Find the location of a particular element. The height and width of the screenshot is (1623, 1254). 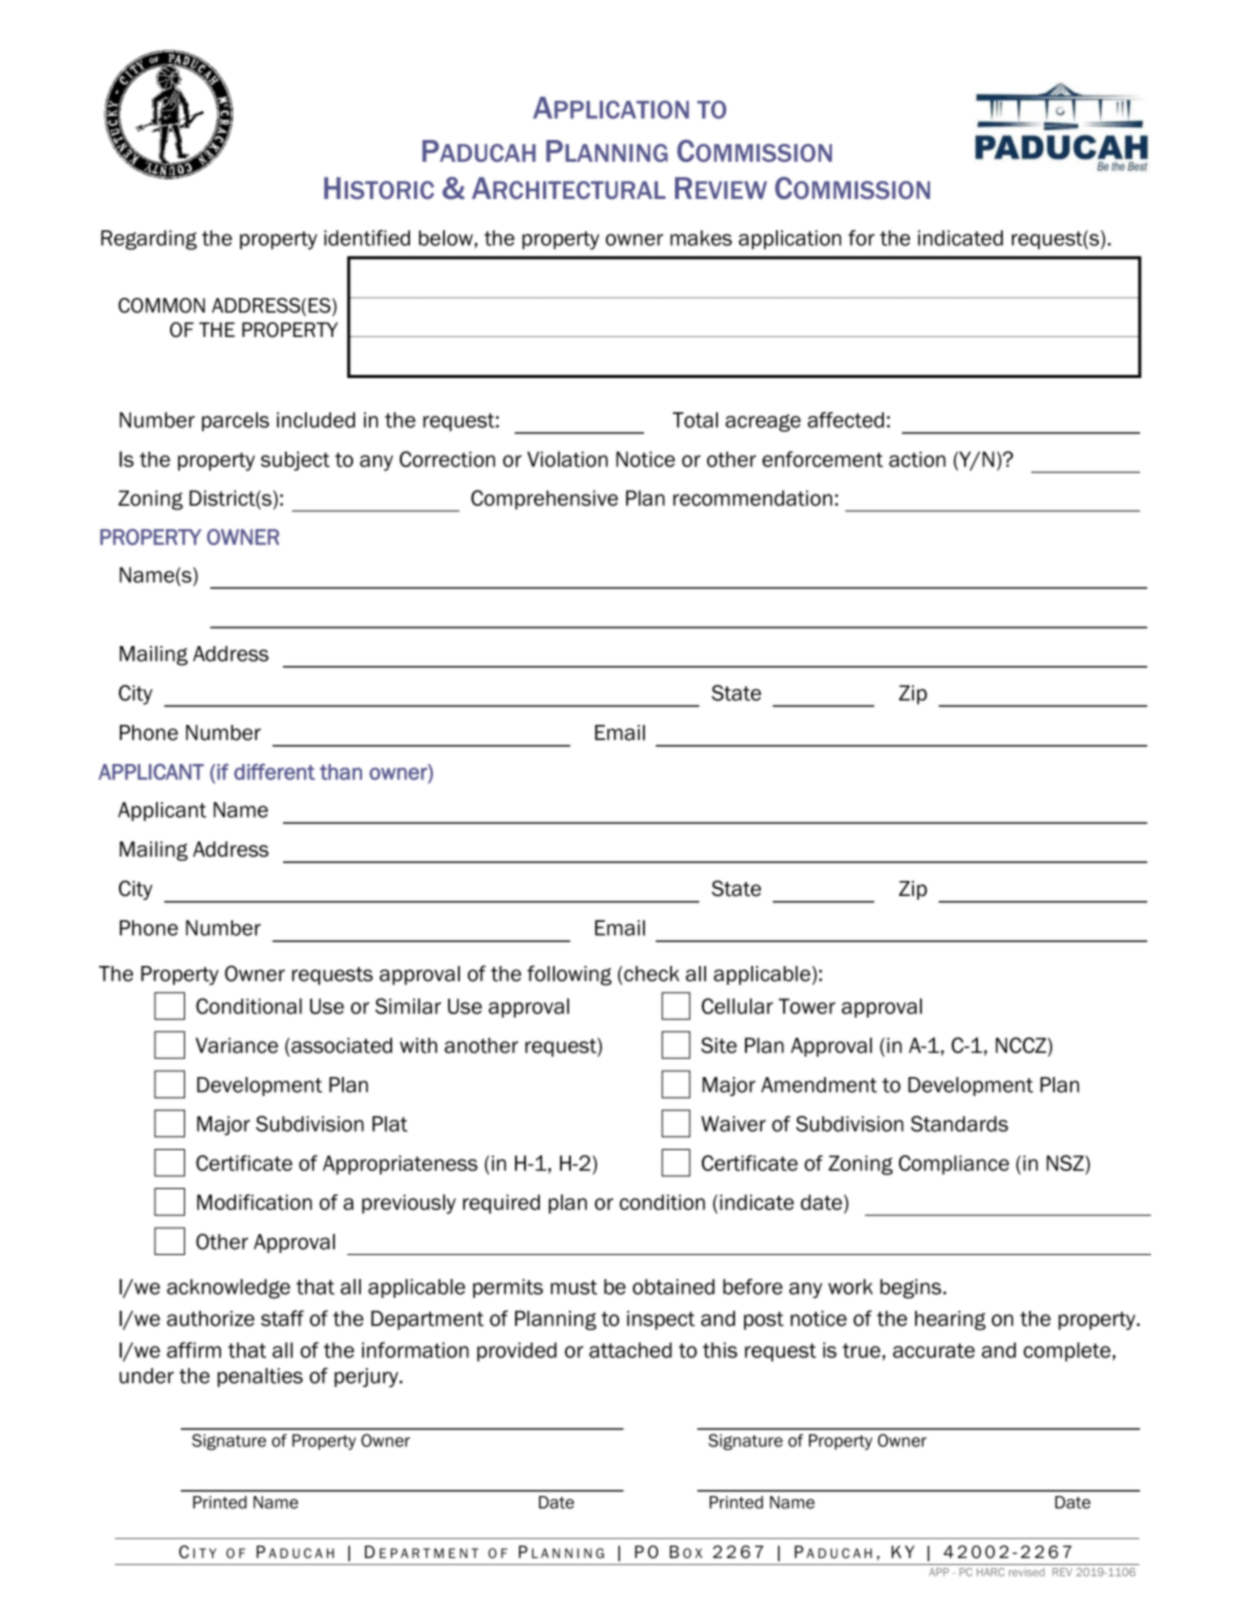

Modification is located at coordinates (254, 1202).
